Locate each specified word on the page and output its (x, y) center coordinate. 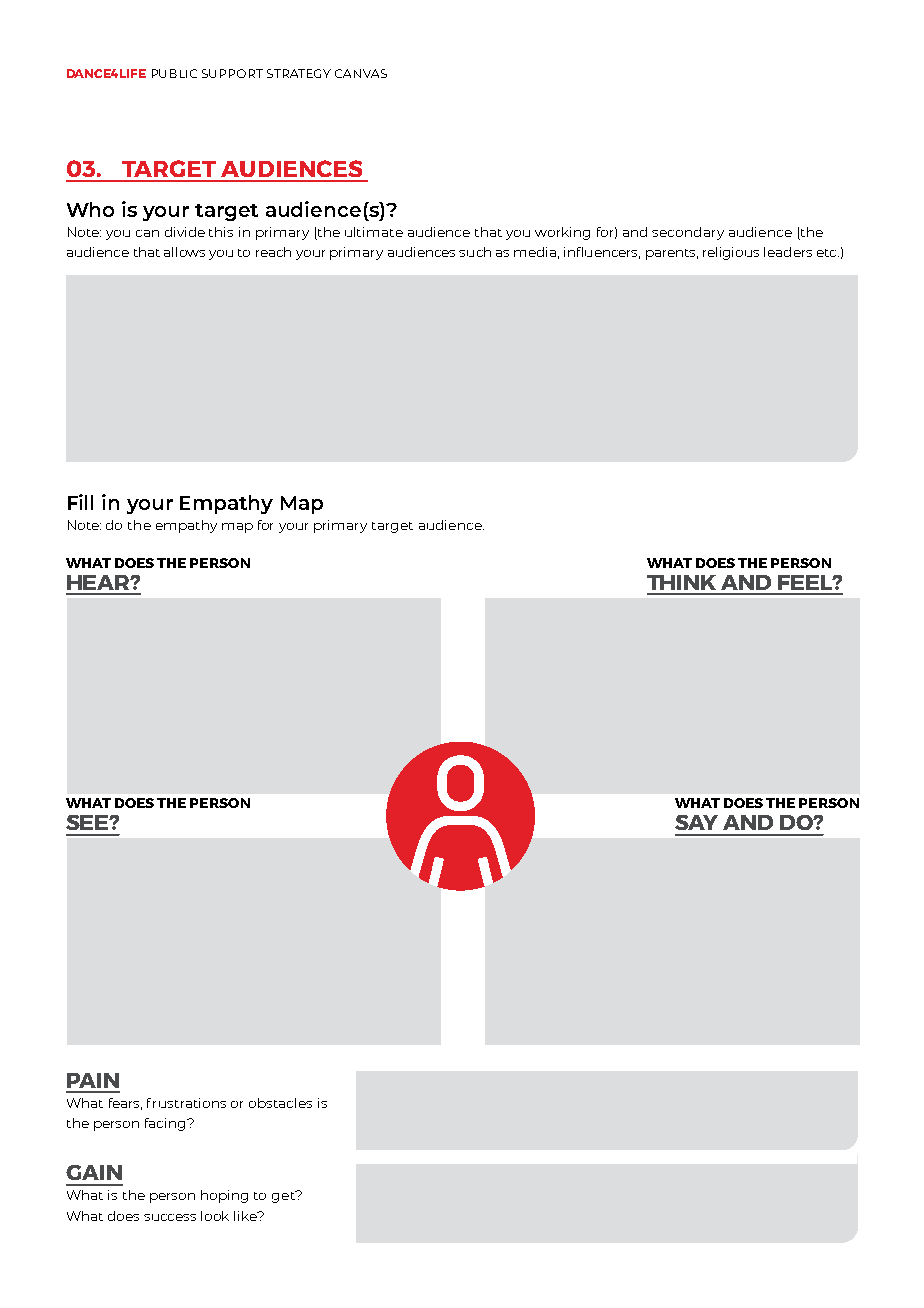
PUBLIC (174, 73)
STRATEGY (299, 73)
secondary (688, 233)
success (170, 1217)
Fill (80, 502)
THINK (681, 582)
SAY (696, 822)
